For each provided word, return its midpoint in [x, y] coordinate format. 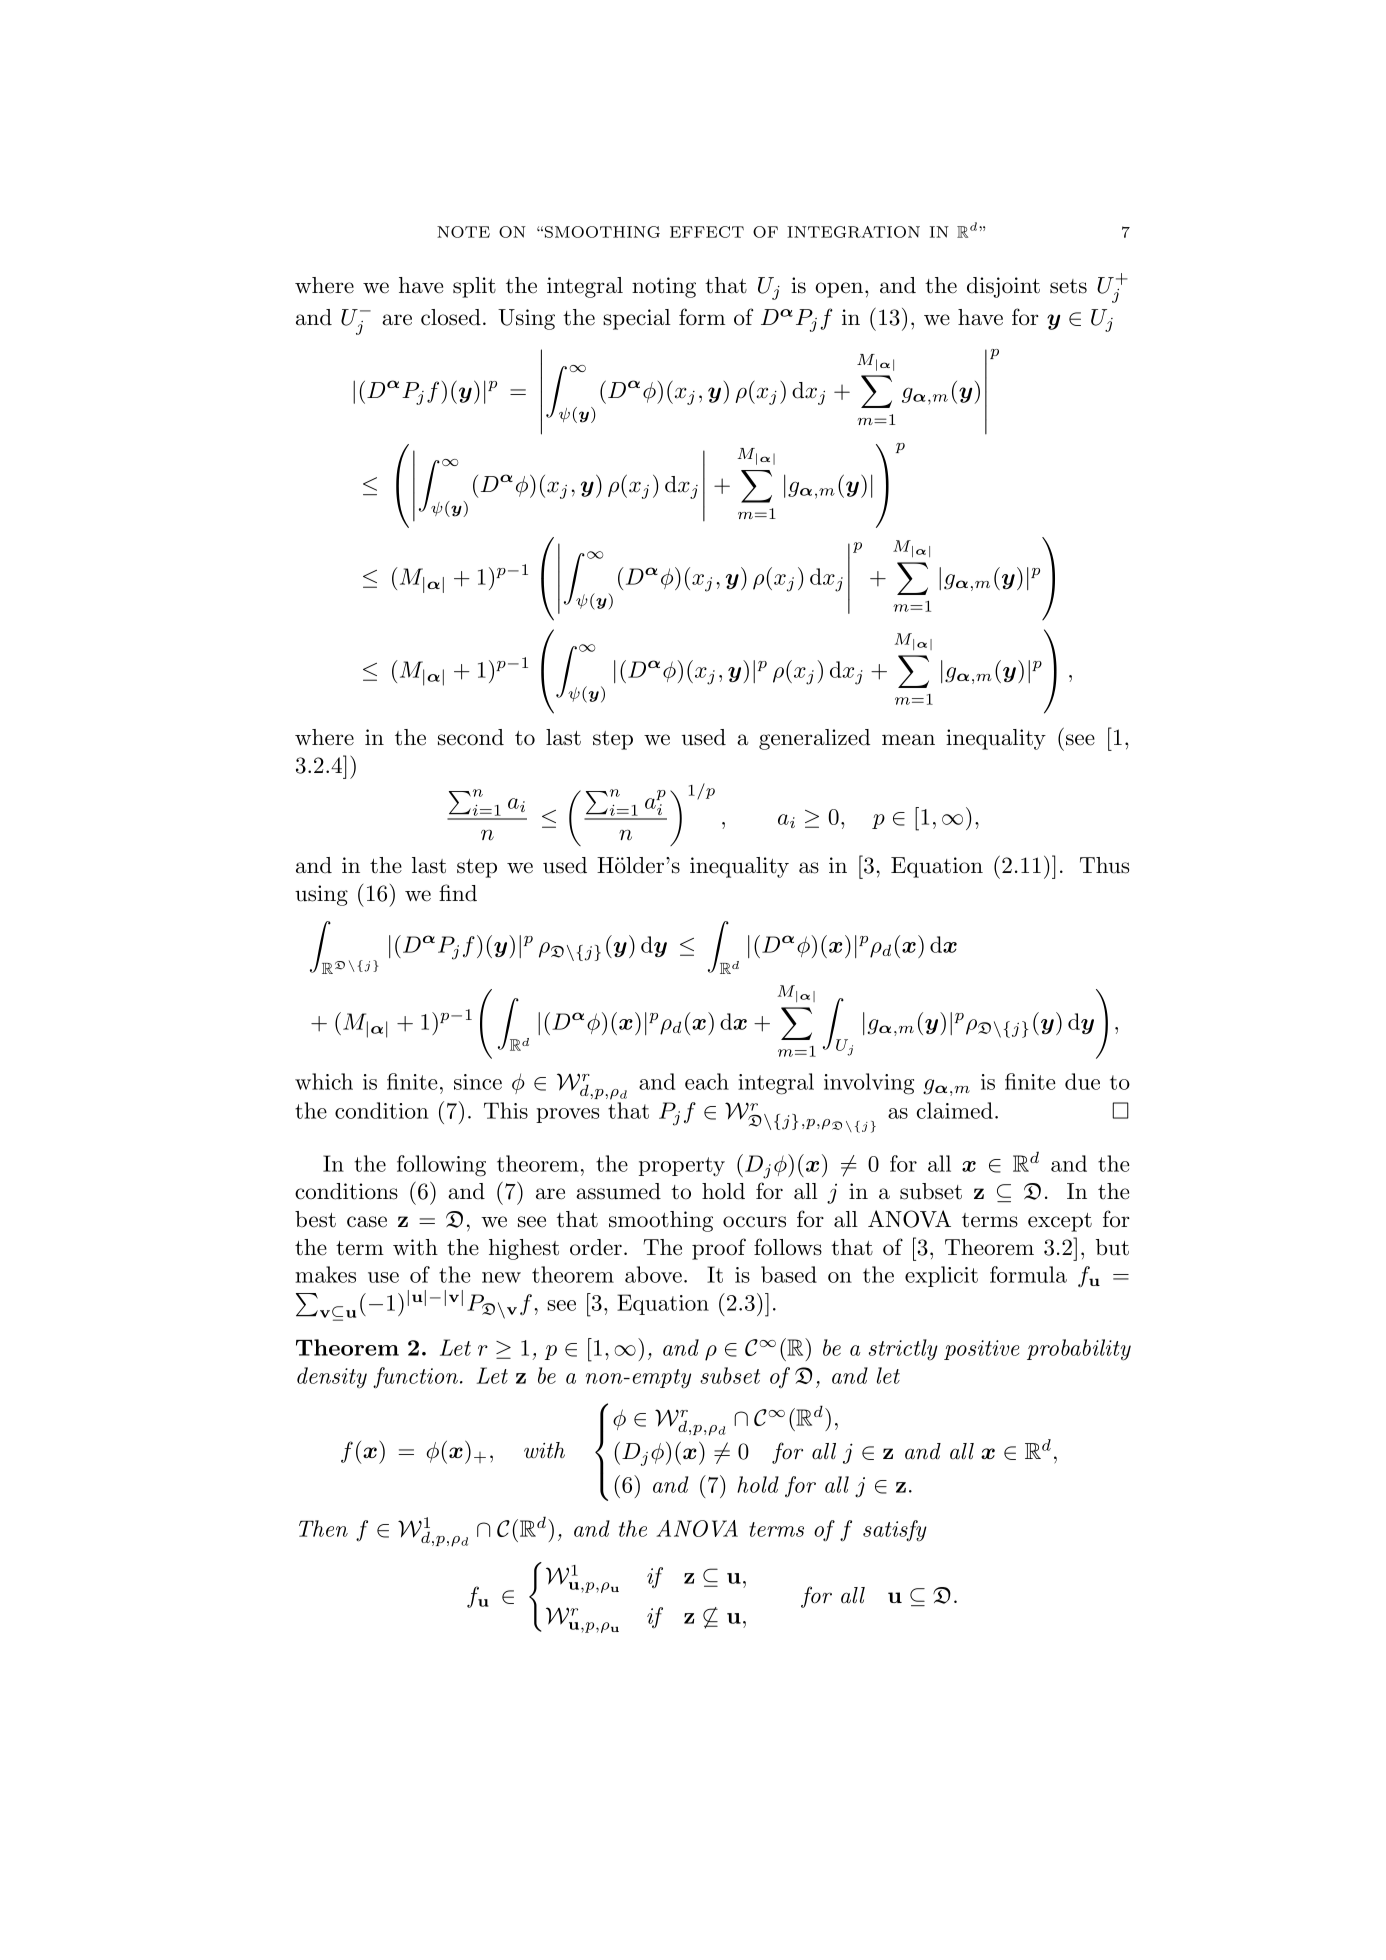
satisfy [895, 1531]
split [474, 287]
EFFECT [707, 232]
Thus [1104, 865]
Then [323, 1528]
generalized [814, 739]
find [458, 893]
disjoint [1003, 287]
